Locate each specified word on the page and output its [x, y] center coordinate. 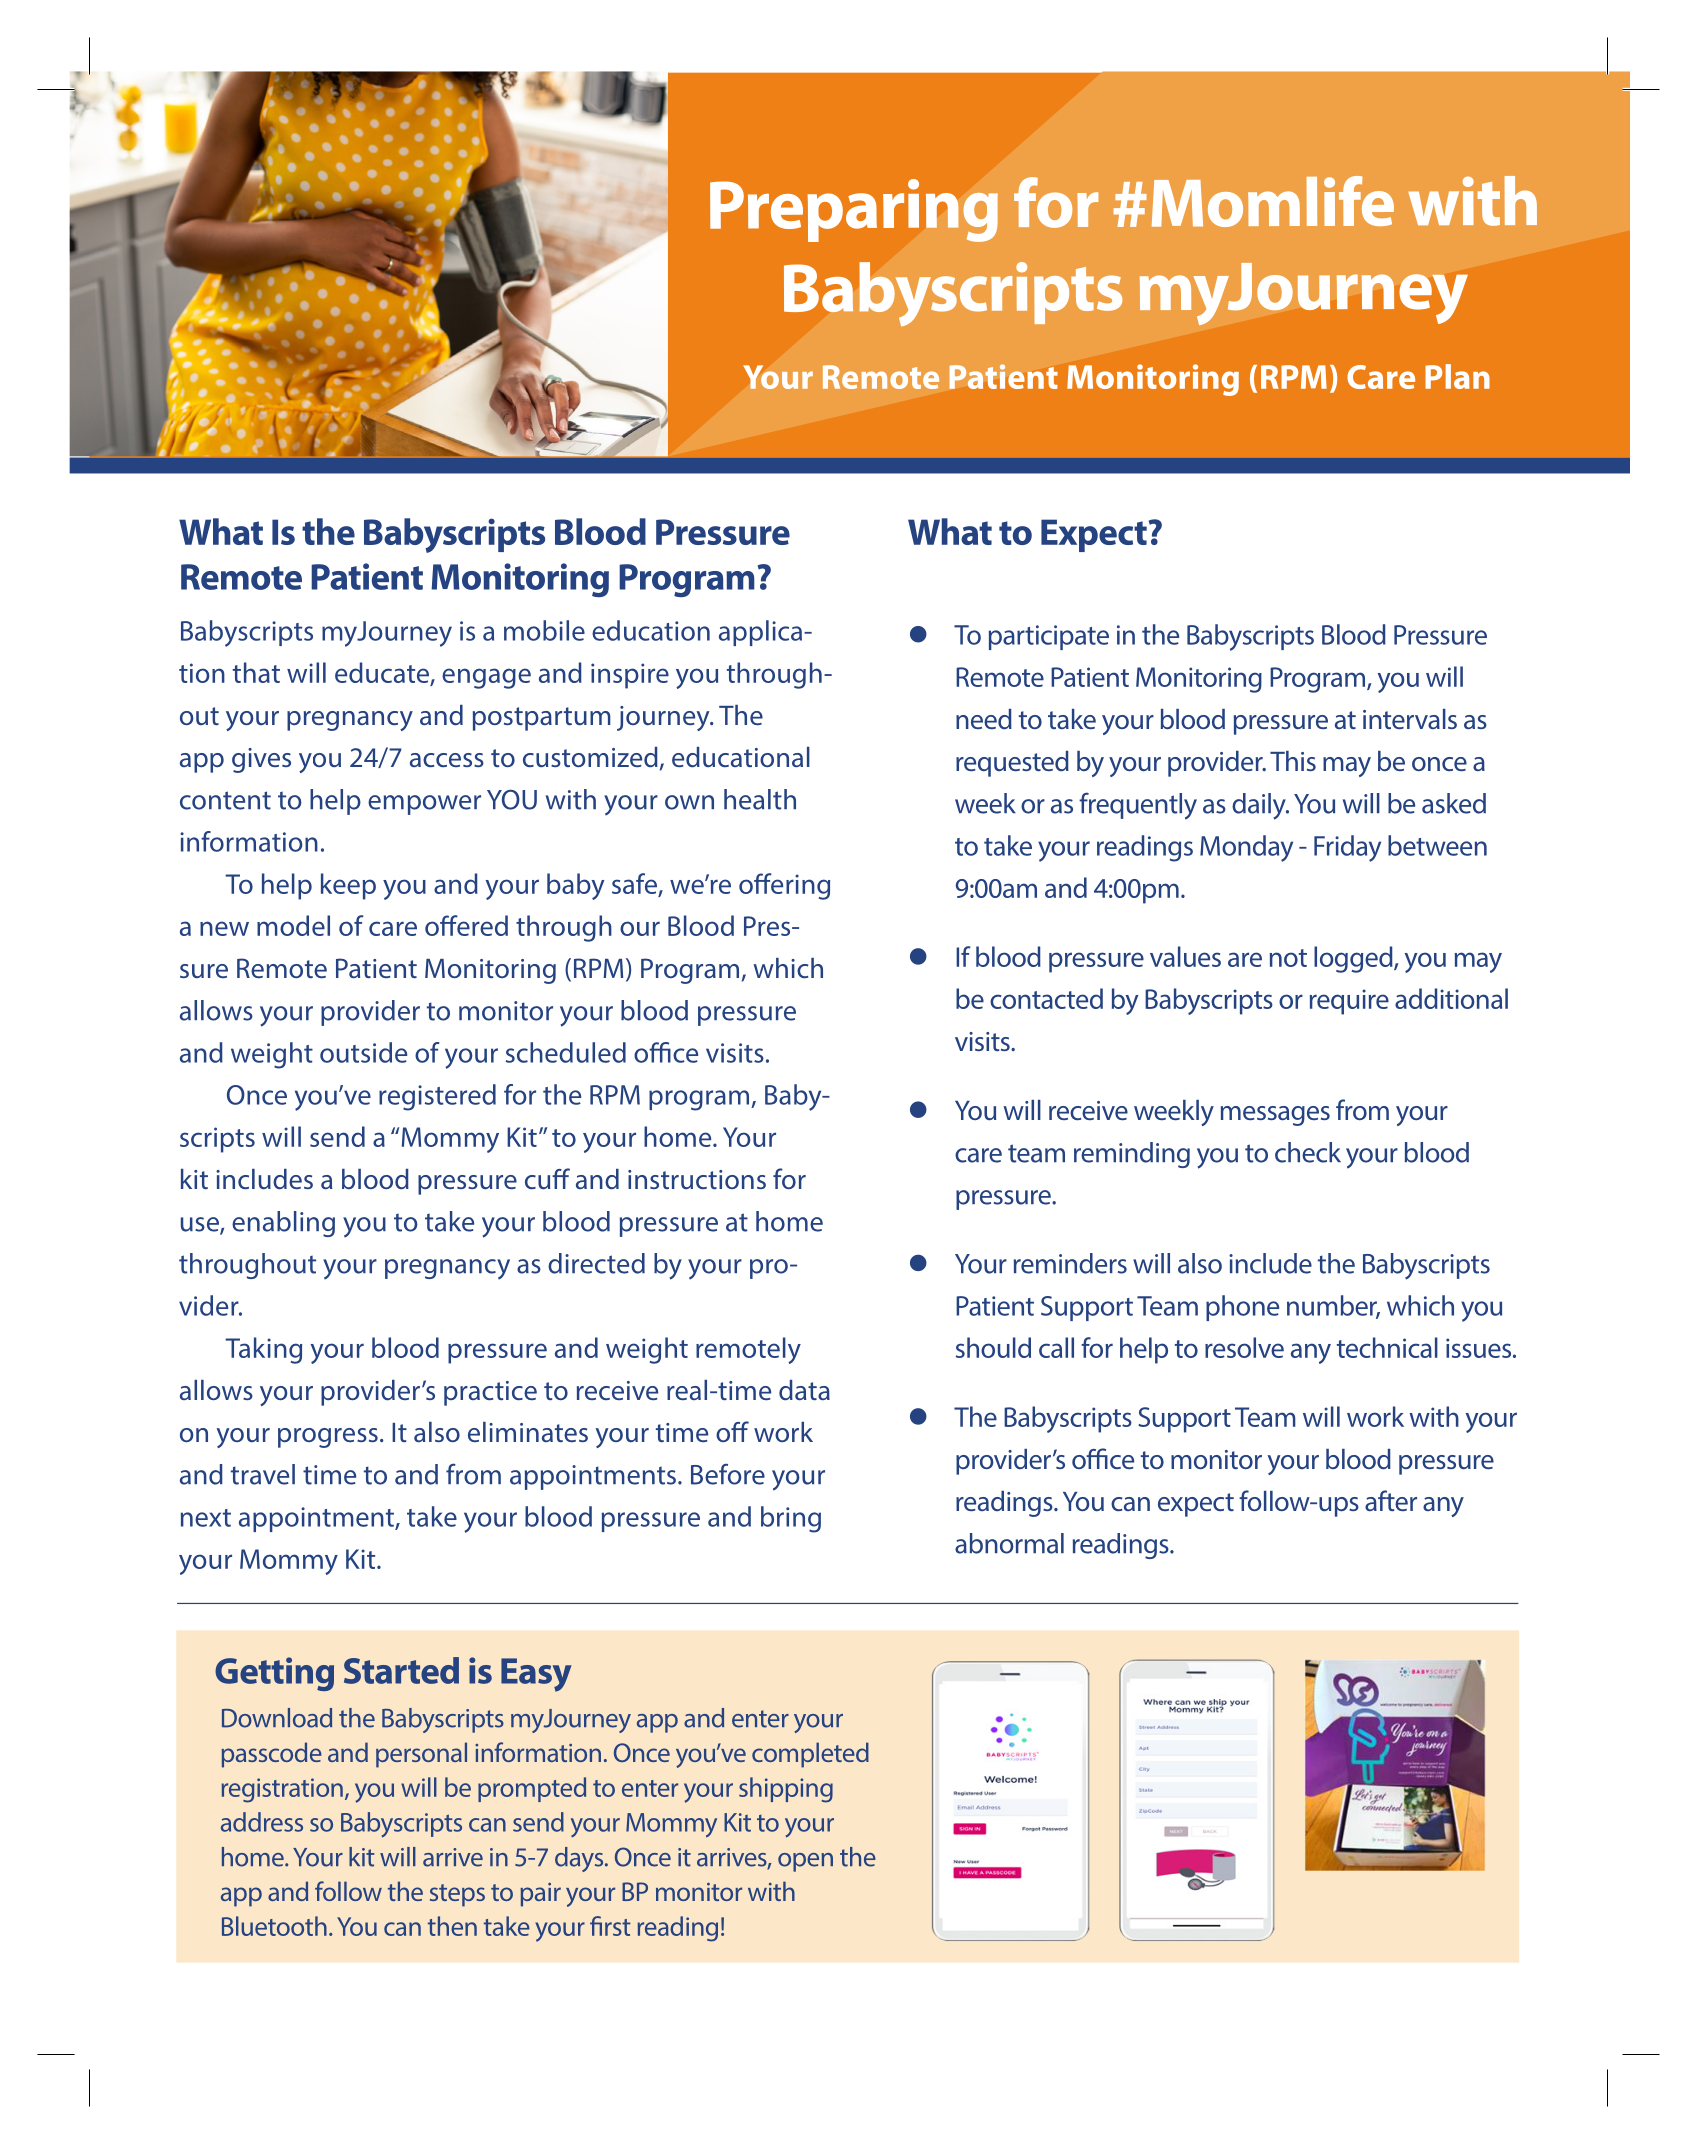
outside [363, 1052]
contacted [1046, 998]
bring [791, 1519]
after [1391, 1500]
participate [1049, 637]
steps [457, 1895]
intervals [1410, 719]
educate [383, 674]
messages [1275, 1116]
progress [328, 1438]
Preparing [854, 210]
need [984, 719]
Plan [1457, 376]
